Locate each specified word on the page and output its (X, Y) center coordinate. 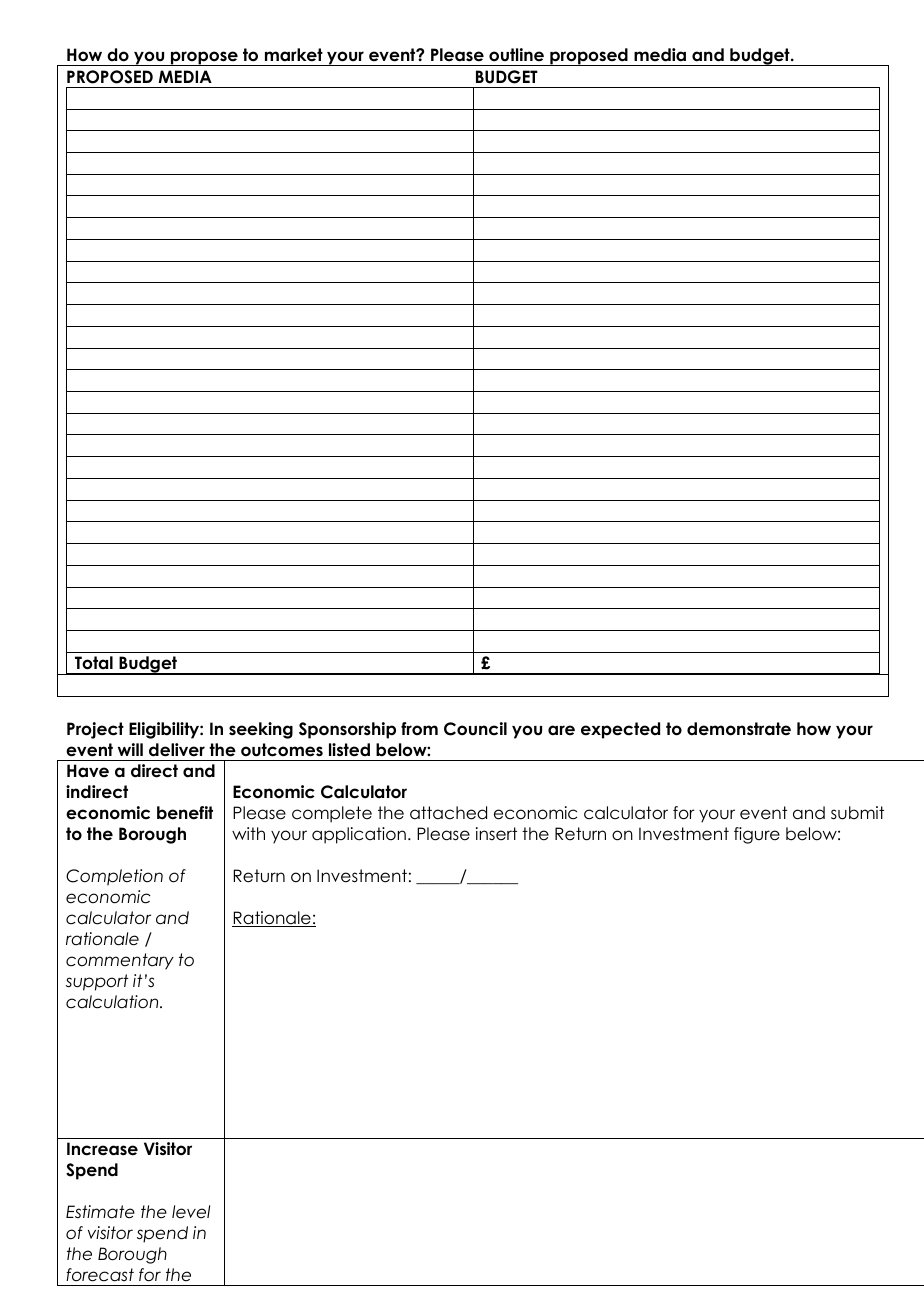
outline (516, 55)
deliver (177, 750)
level (191, 1212)
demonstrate (739, 729)
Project (95, 730)
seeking (261, 730)
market (294, 55)
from (419, 729)
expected (620, 730)
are (561, 730)
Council (475, 729)
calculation (113, 1002)
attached (448, 813)
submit (857, 813)
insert (496, 834)
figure (757, 835)
